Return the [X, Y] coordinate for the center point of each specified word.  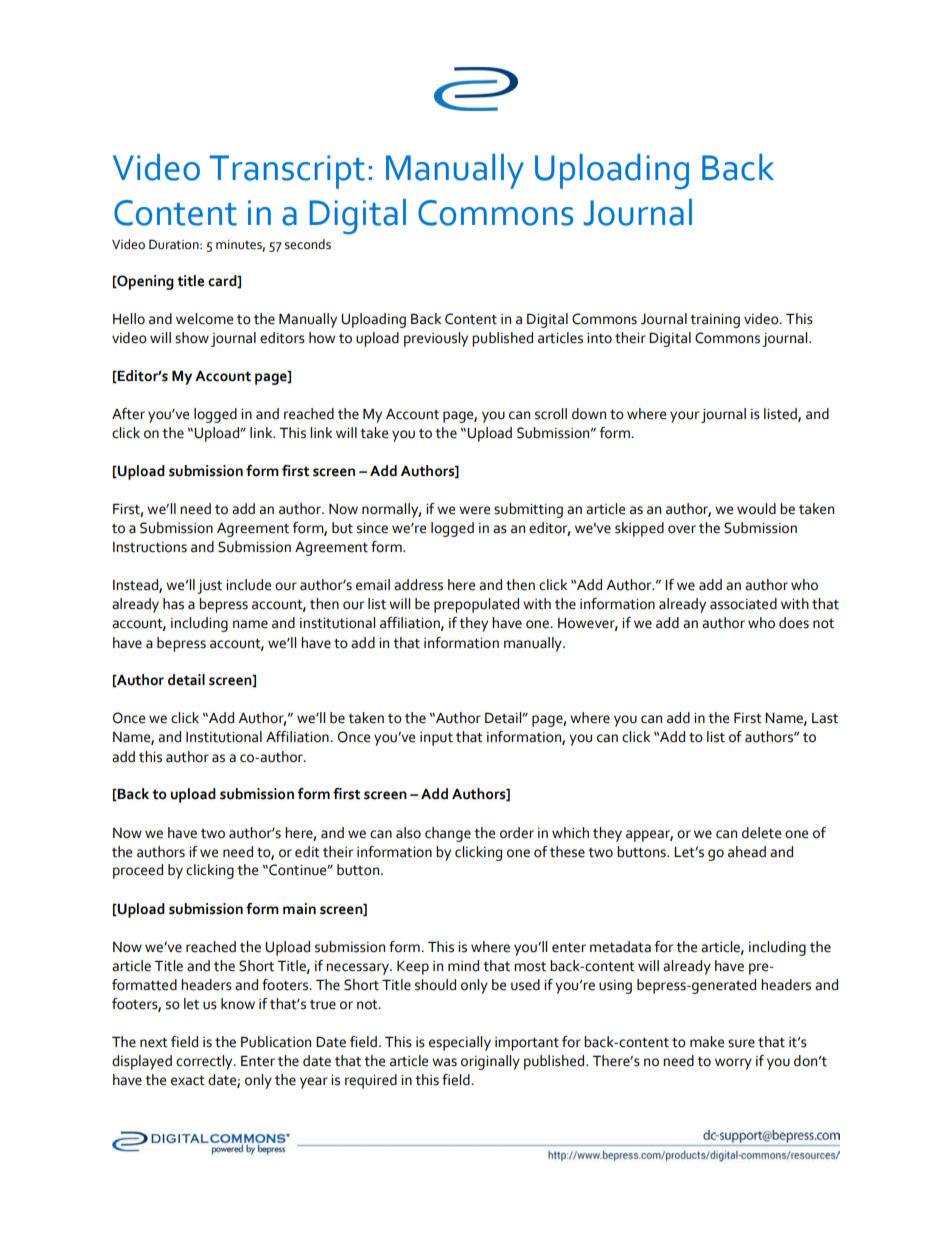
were [474, 510]
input [436, 739]
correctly [205, 1062]
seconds [308, 244]
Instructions [150, 547]
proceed [138, 871]
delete [761, 833]
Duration [175, 244]
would [756, 509]
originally [490, 1062]
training [715, 321]
